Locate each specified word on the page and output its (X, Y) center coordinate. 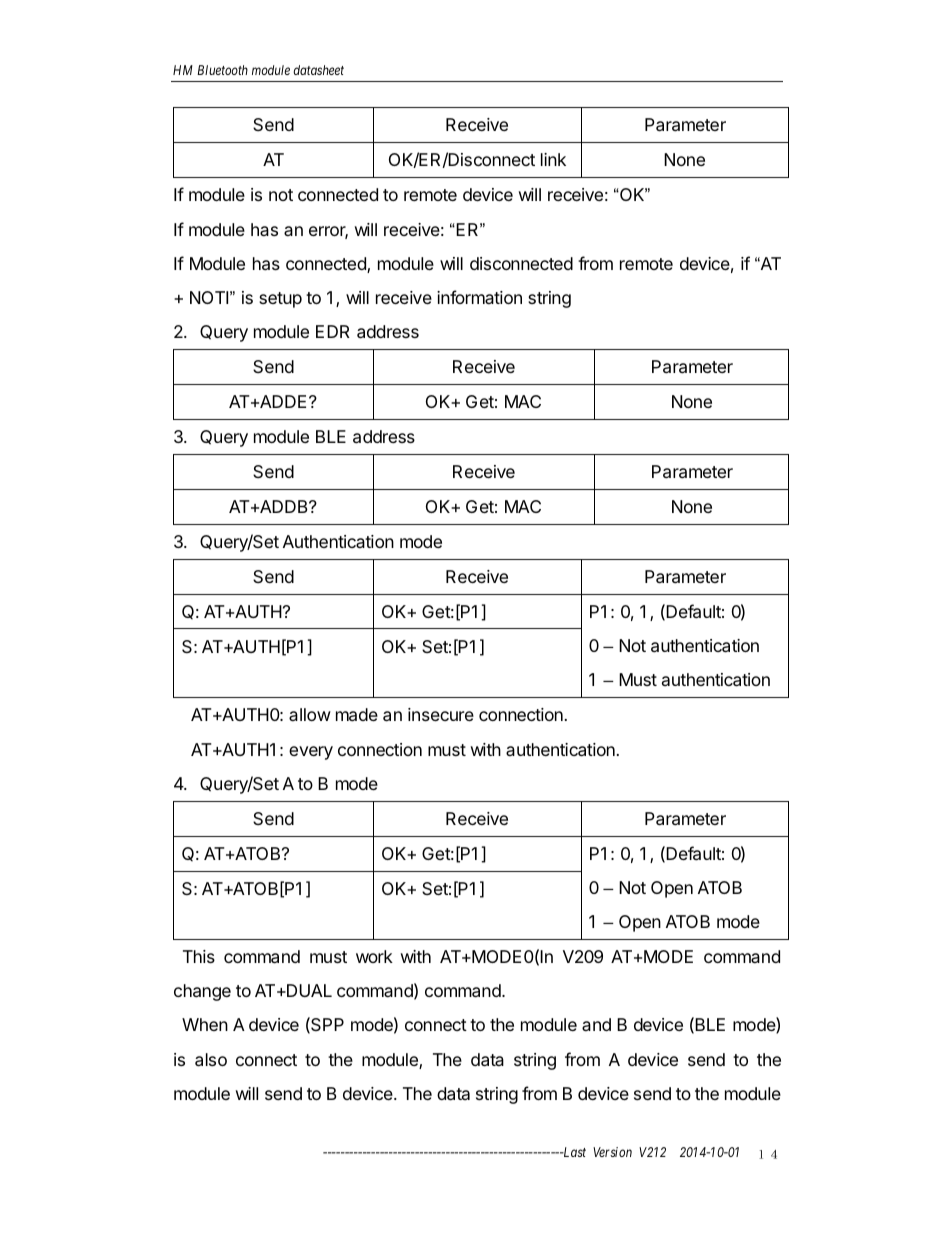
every (311, 753)
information (479, 297)
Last (573, 1152)
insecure (441, 714)
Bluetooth (222, 70)
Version (612, 1152)
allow (310, 714)
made (357, 715)
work (374, 956)
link (553, 159)
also (211, 1060)
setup (280, 300)
